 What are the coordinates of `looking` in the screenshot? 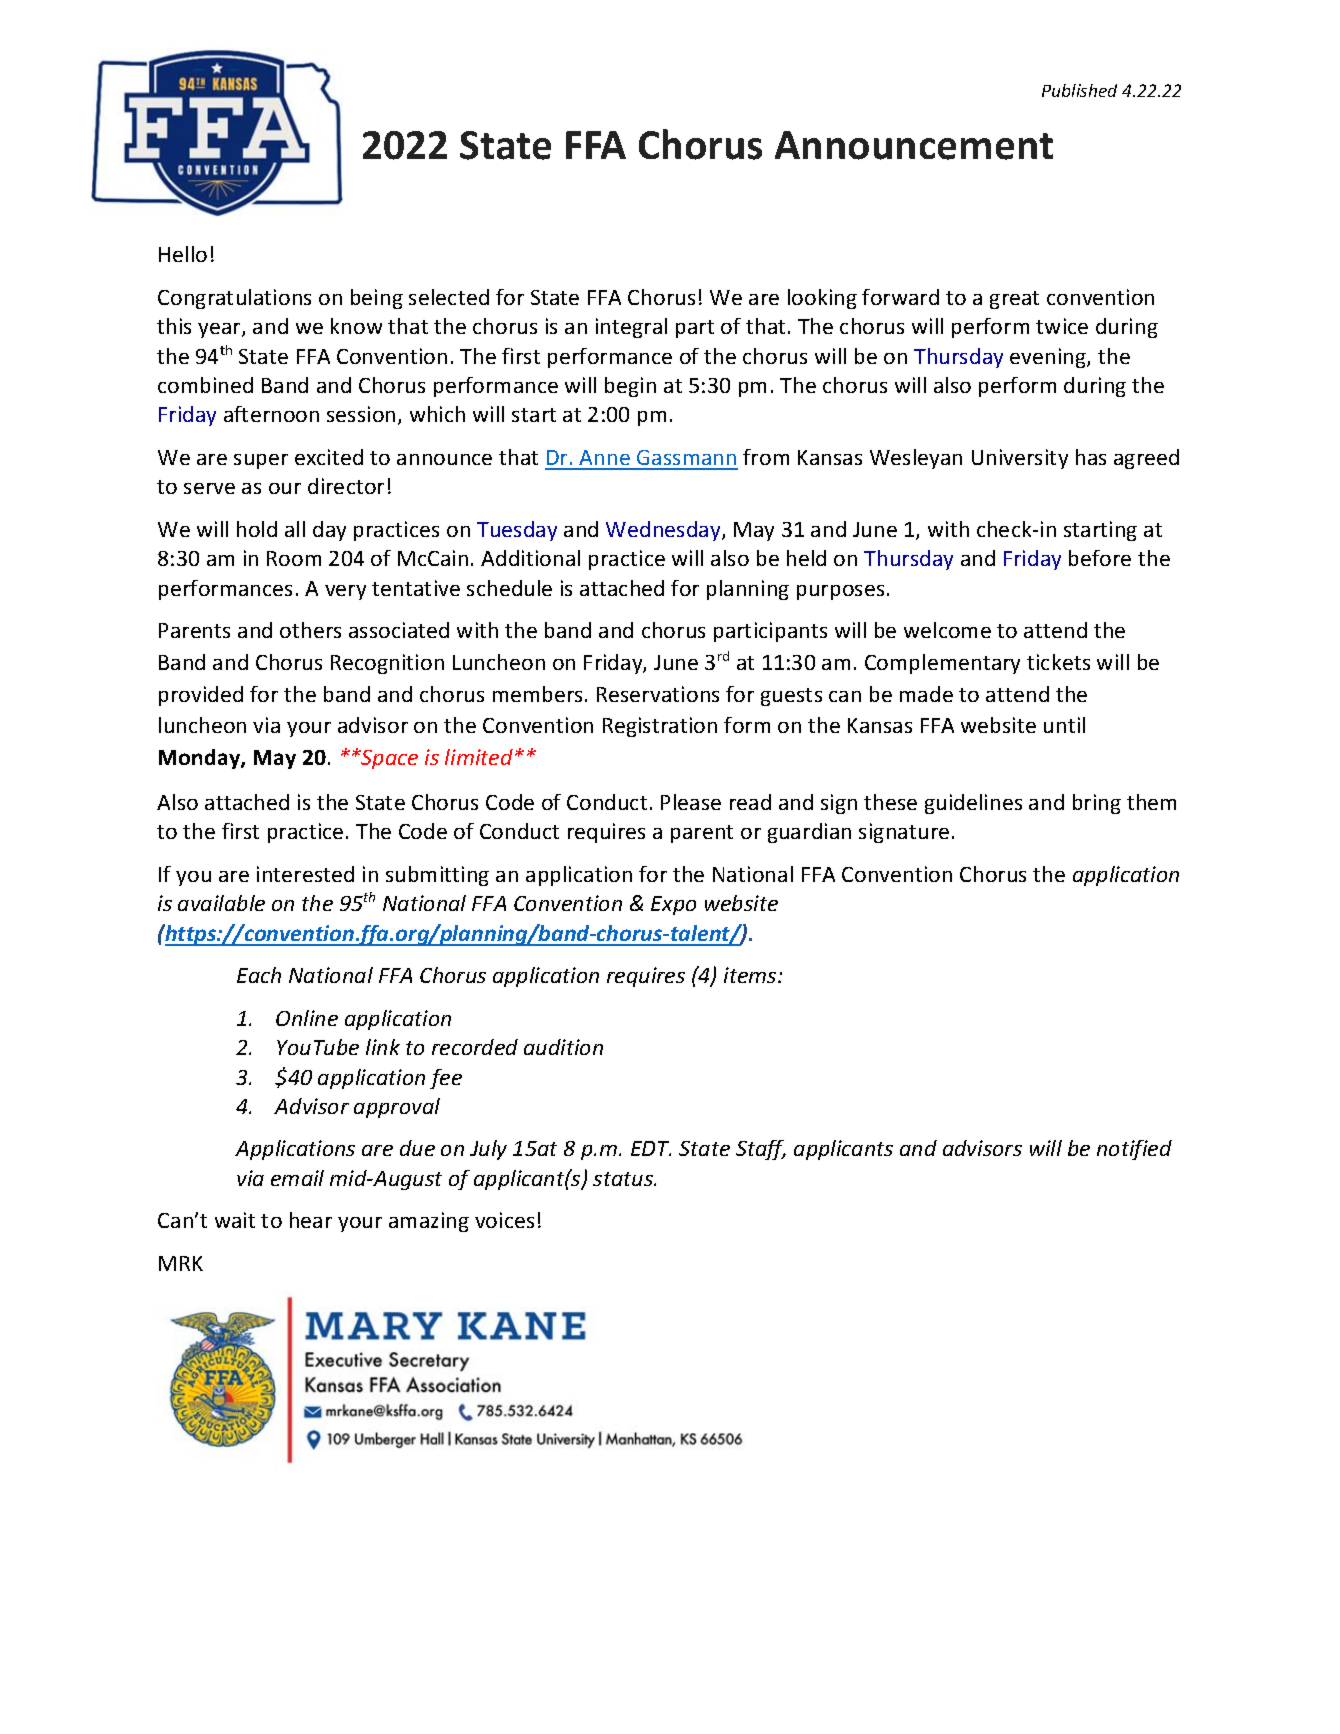 It's located at (822, 299).
